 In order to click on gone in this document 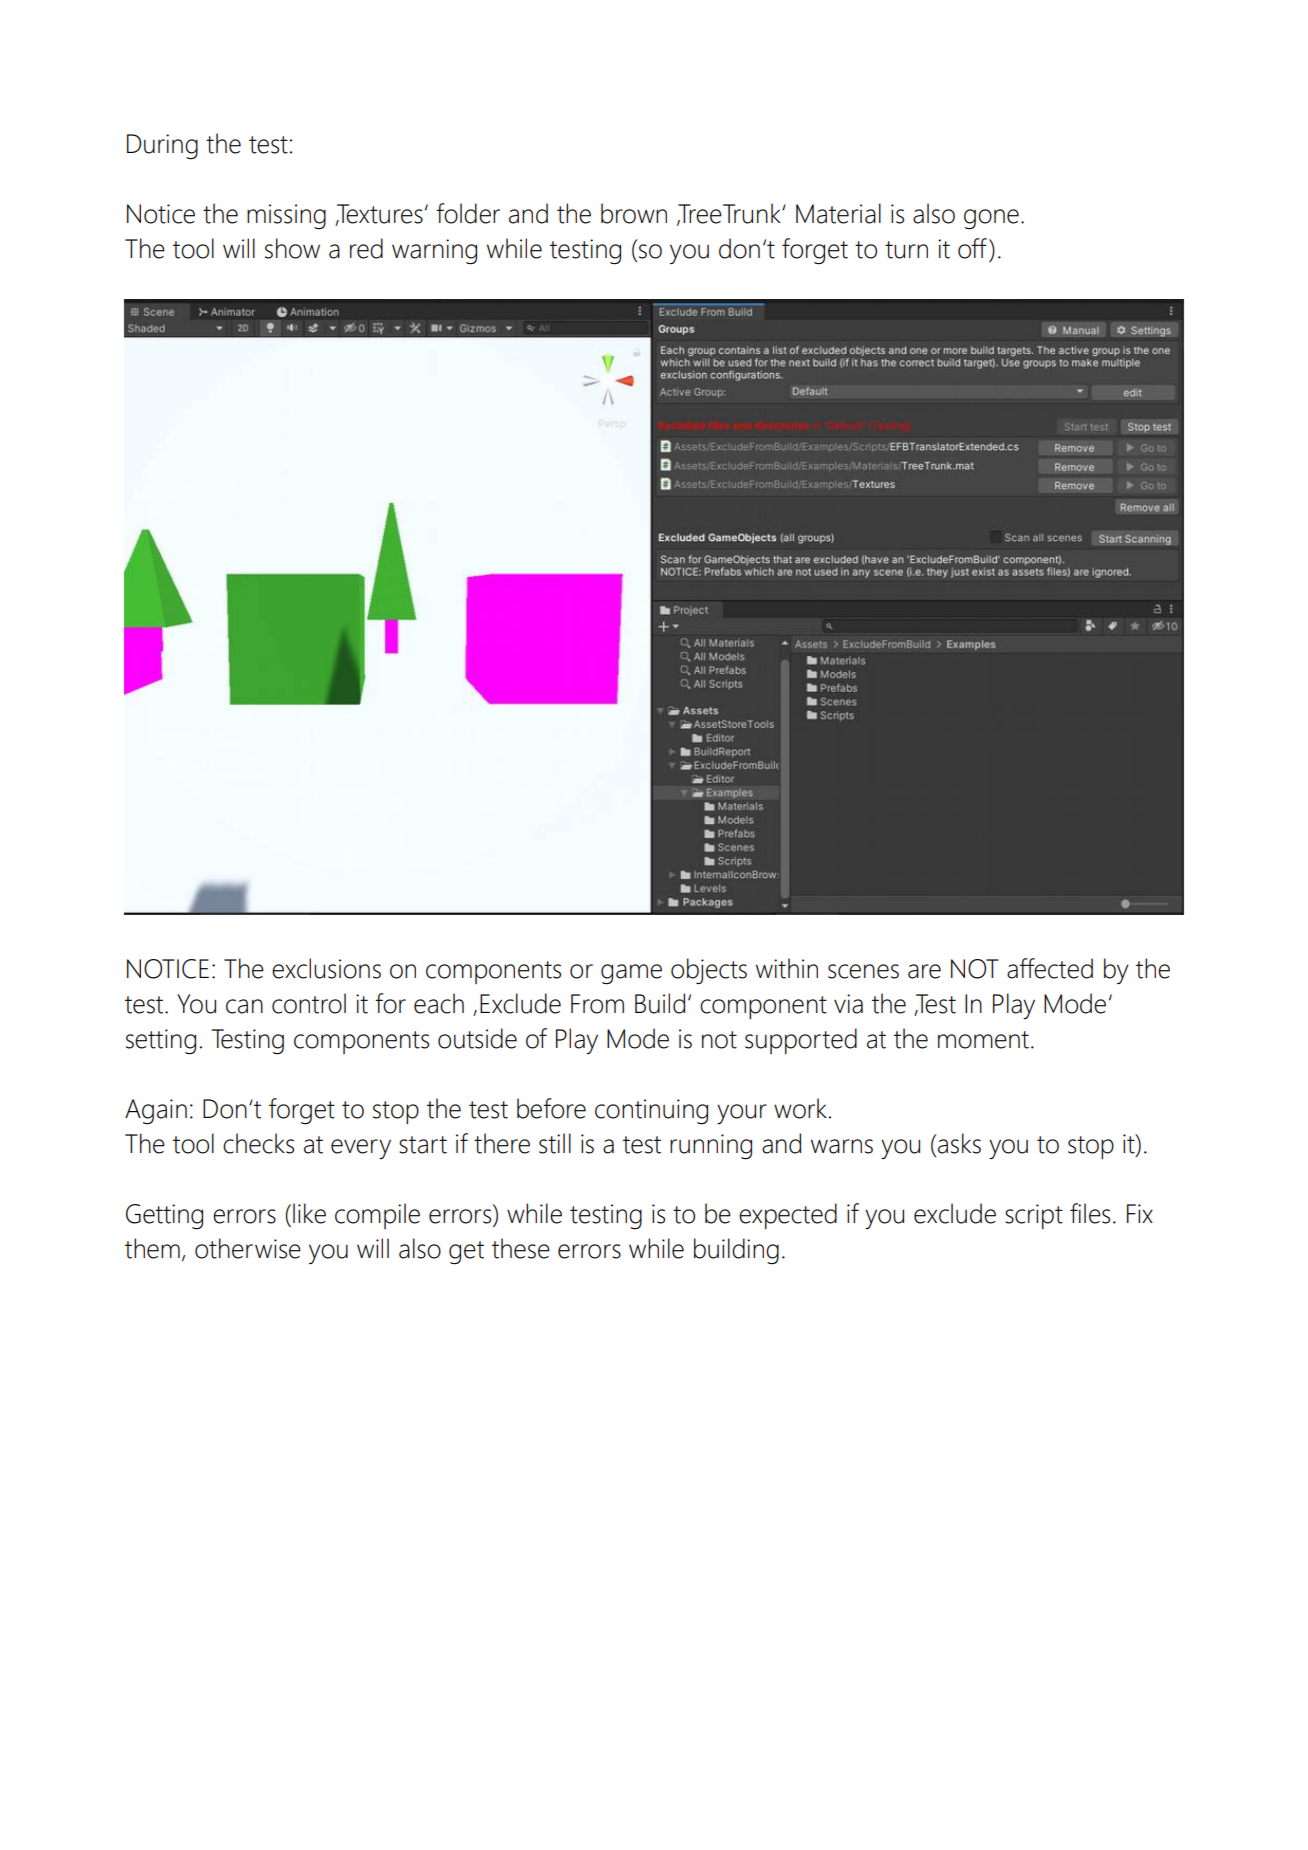, I will do `click(991, 219)`.
